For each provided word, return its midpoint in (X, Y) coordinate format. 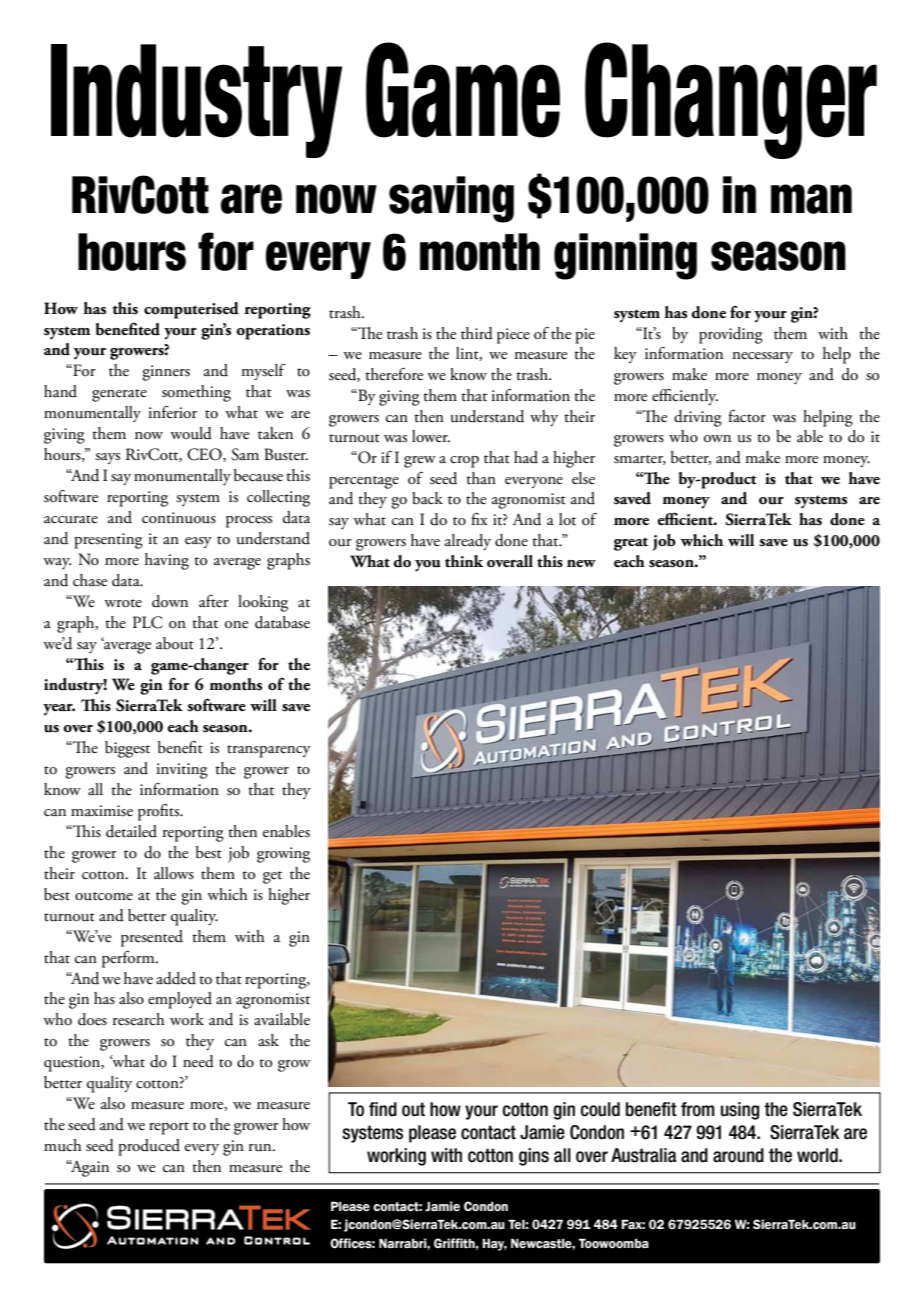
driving (698, 418)
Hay (494, 1245)
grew (420, 462)
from (698, 1109)
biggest (127, 749)
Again (88, 1168)
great (631, 544)
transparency (269, 751)
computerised (191, 310)
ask (268, 1040)
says (107, 458)
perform (129, 959)
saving (451, 199)
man (811, 199)
